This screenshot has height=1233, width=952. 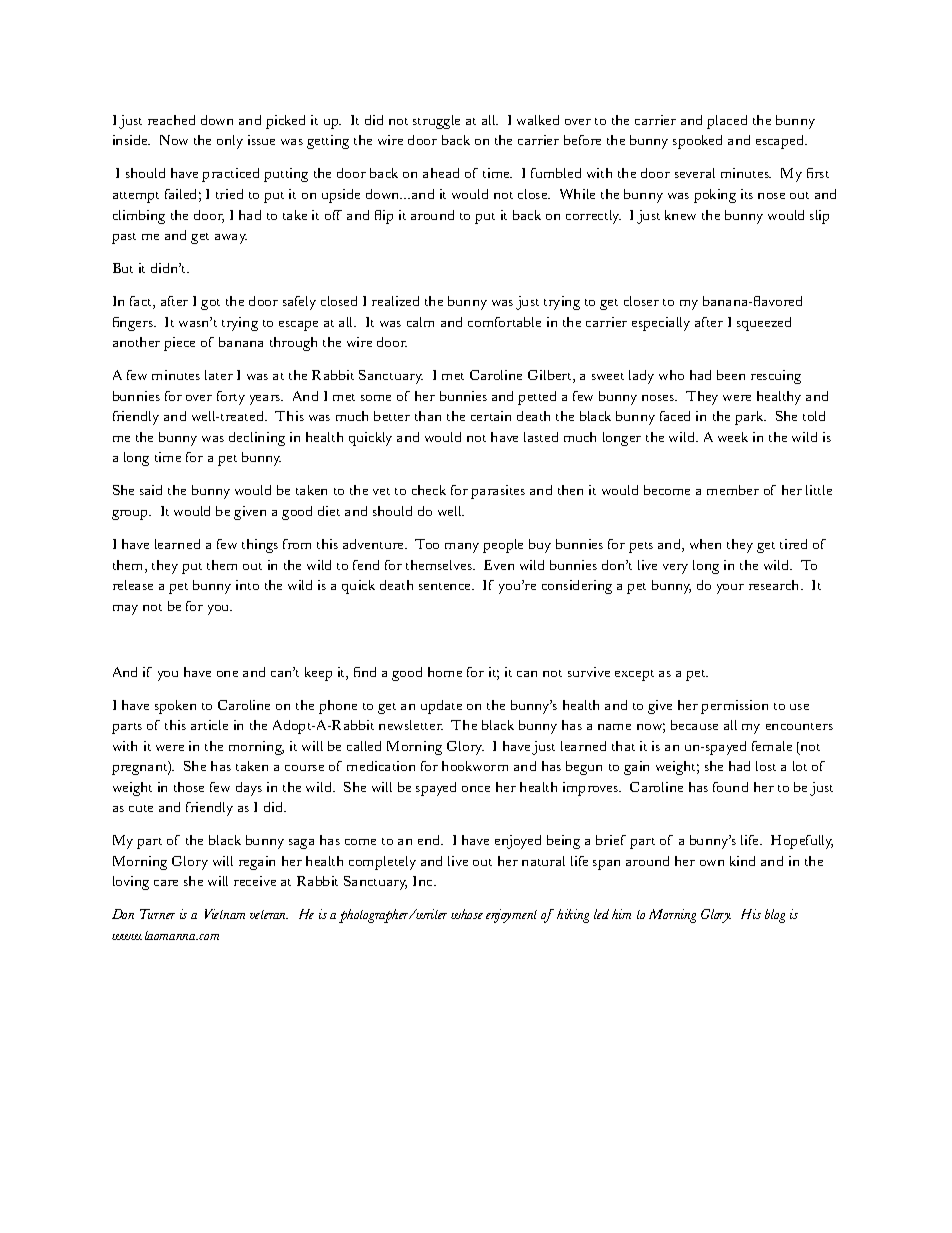 What do you see at coordinates (230, 142) in the screenshot?
I see `only` at bounding box center [230, 142].
